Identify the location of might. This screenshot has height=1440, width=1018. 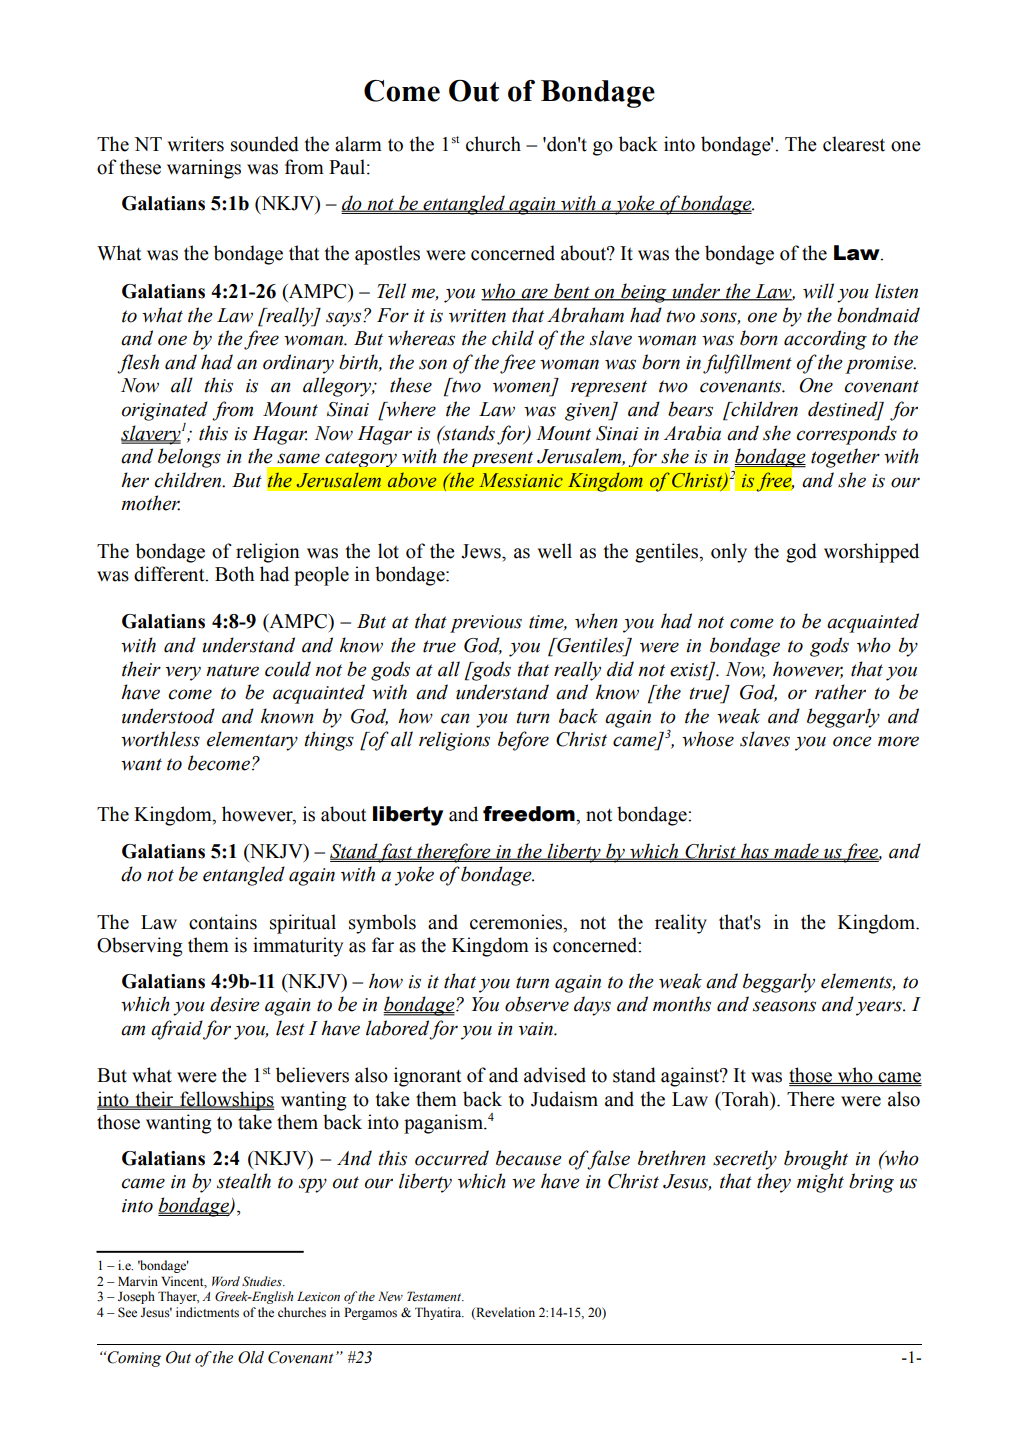
(820, 1183).
